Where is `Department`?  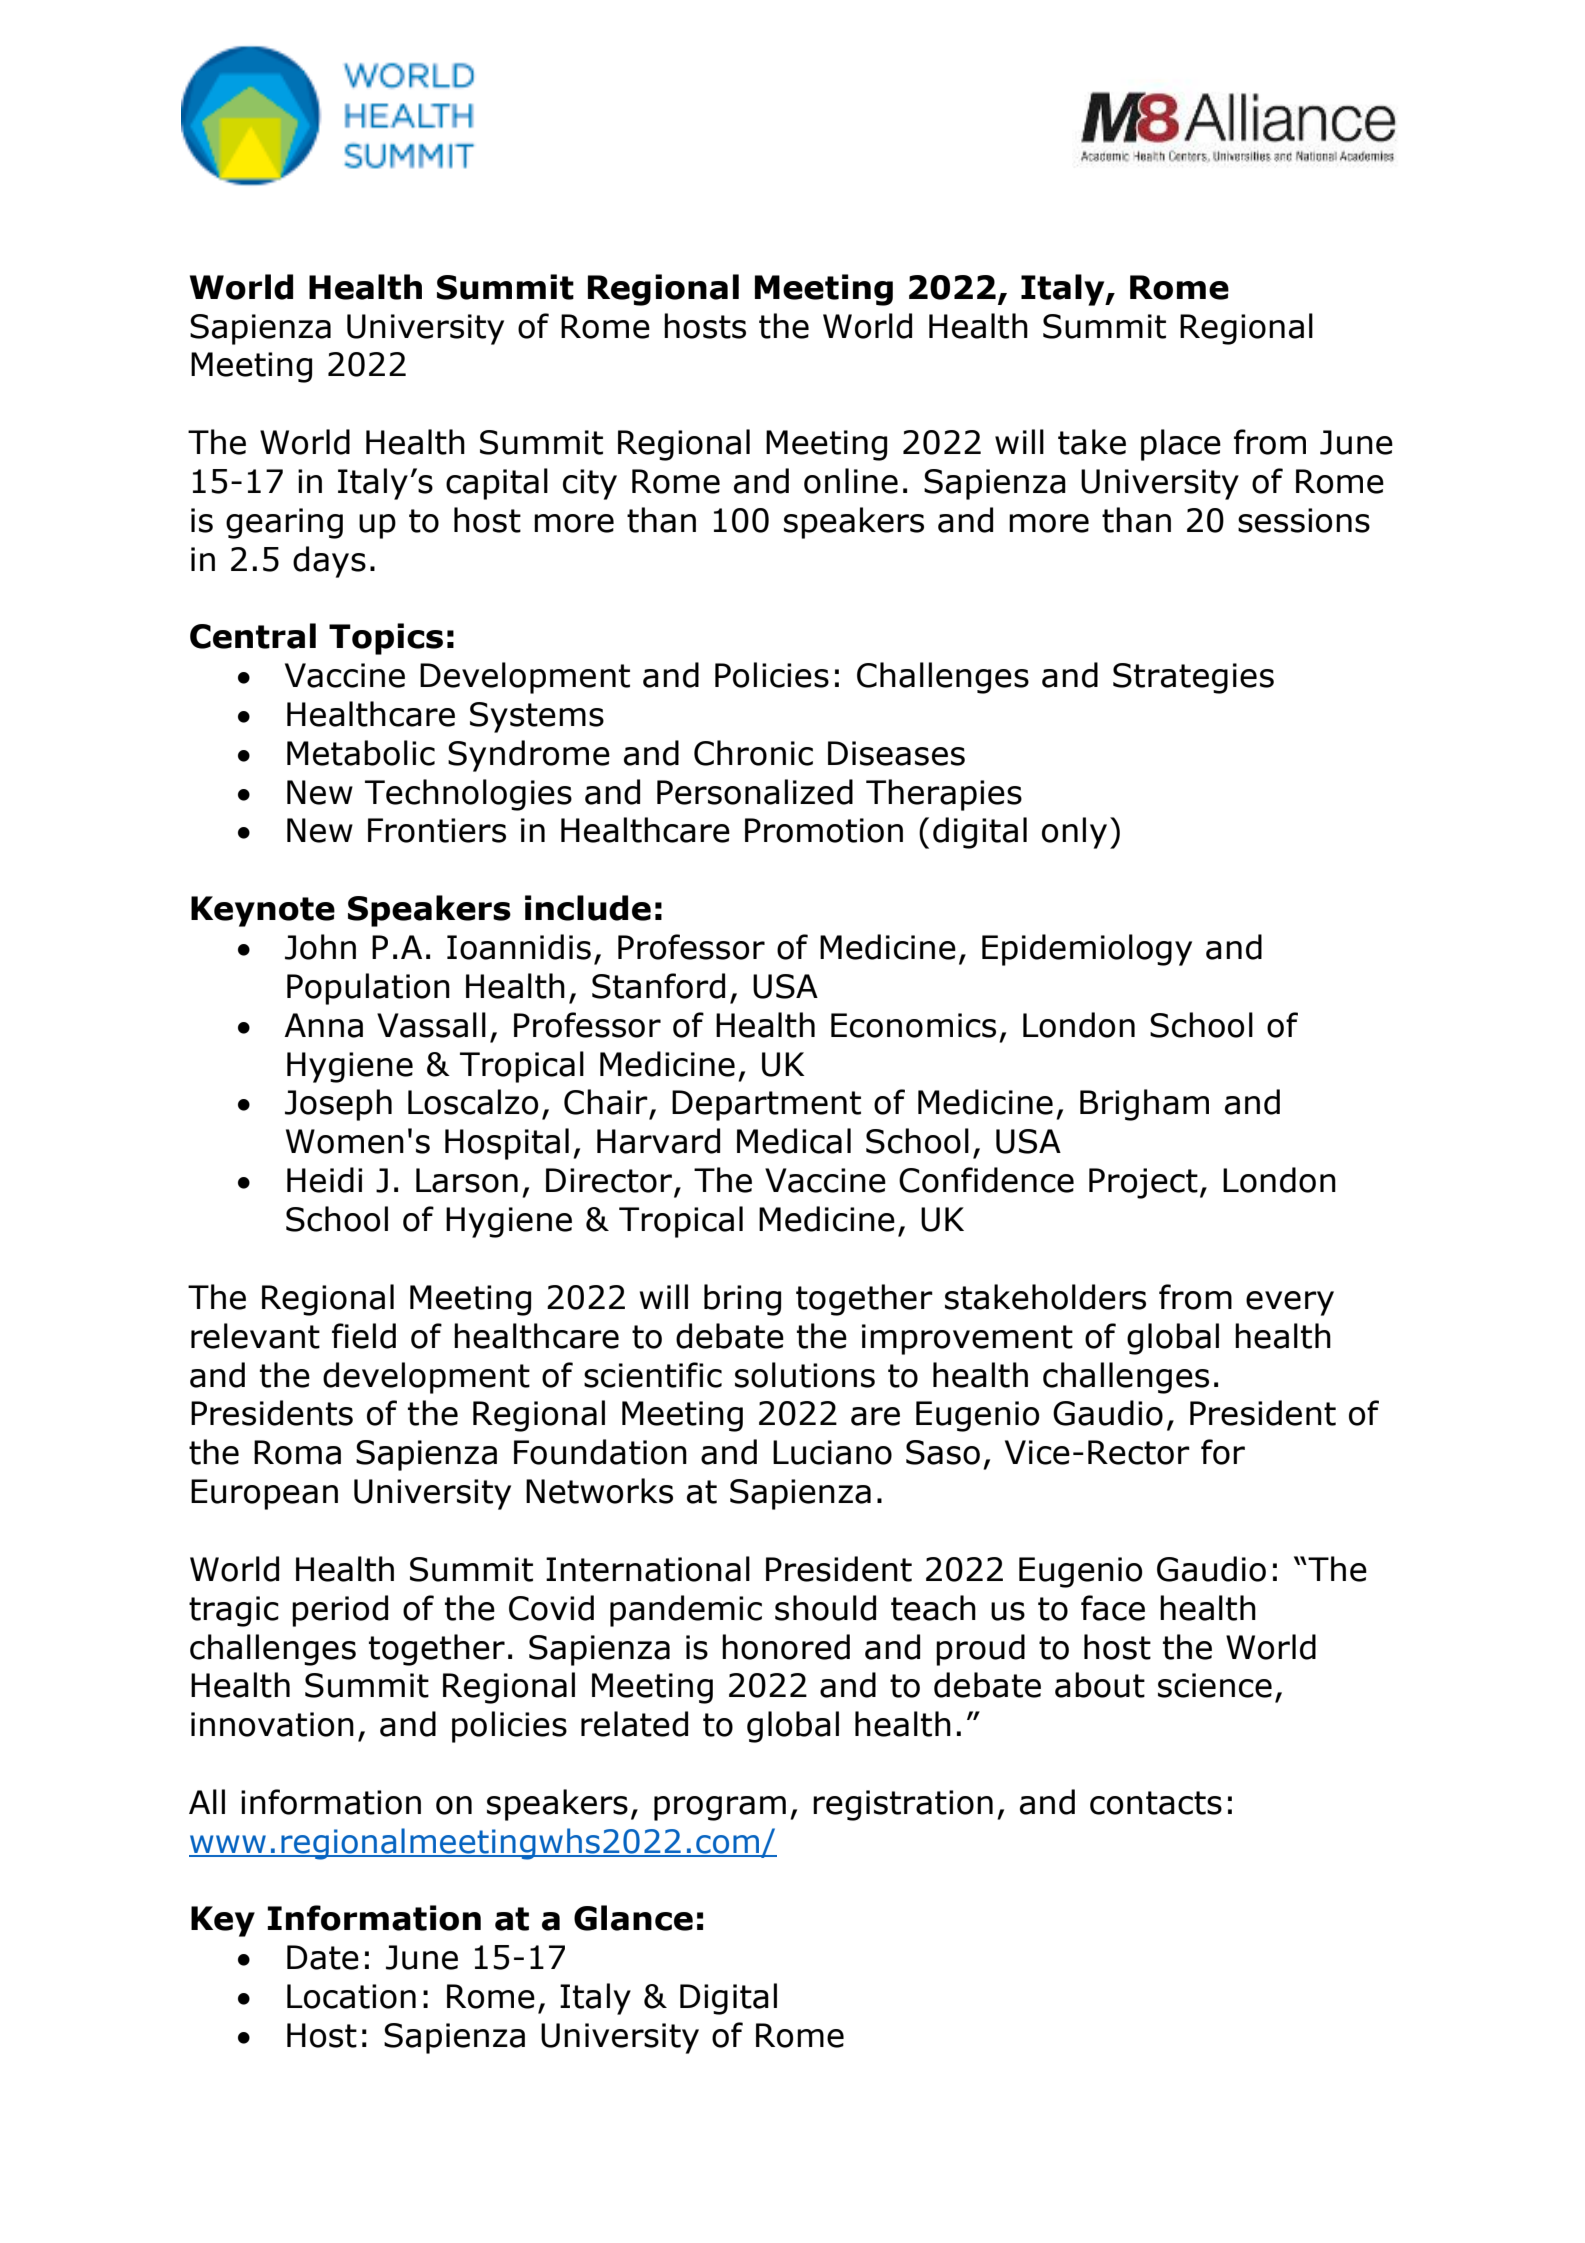 Department is located at coordinates (766, 1105).
